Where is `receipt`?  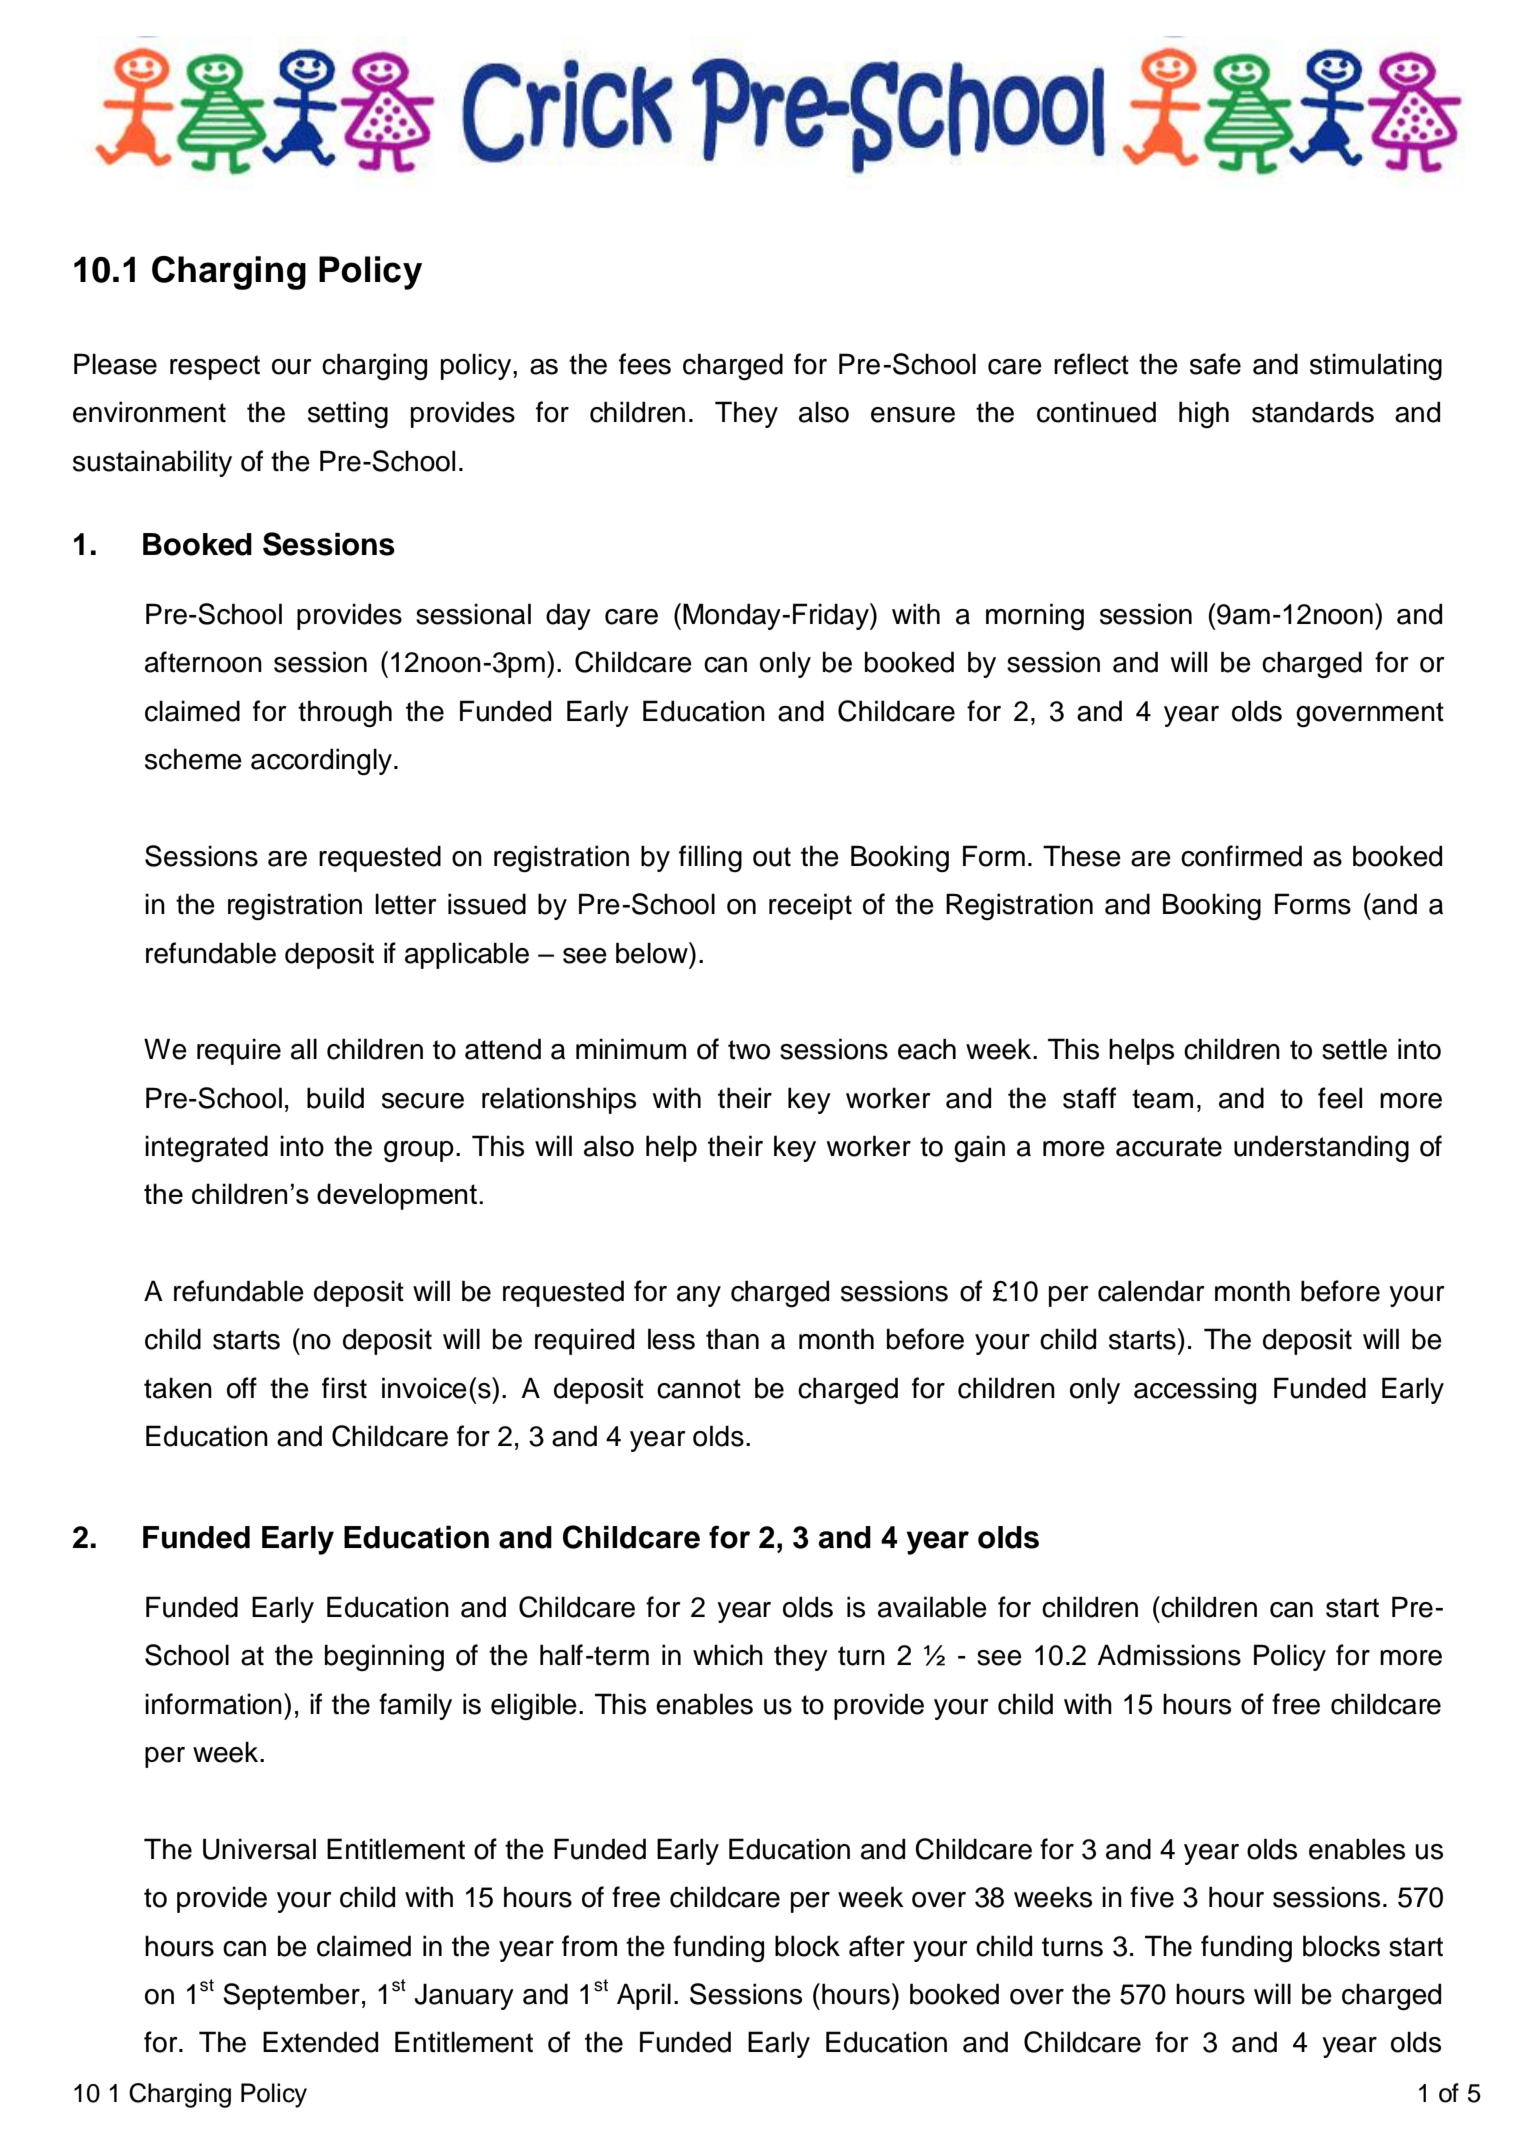 receipt is located at coordinates (810, 906).
